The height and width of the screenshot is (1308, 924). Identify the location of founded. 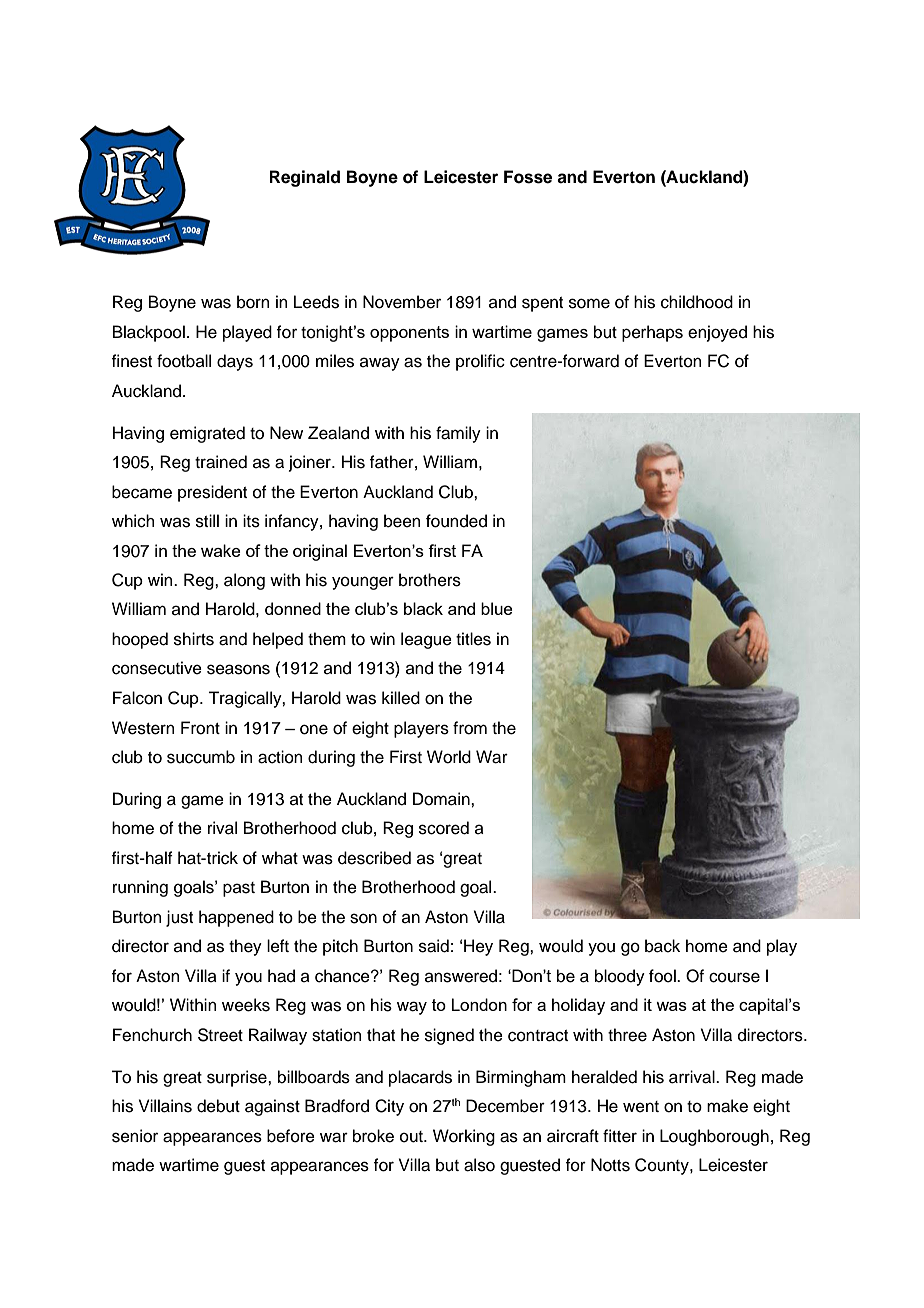
(456, 521).
